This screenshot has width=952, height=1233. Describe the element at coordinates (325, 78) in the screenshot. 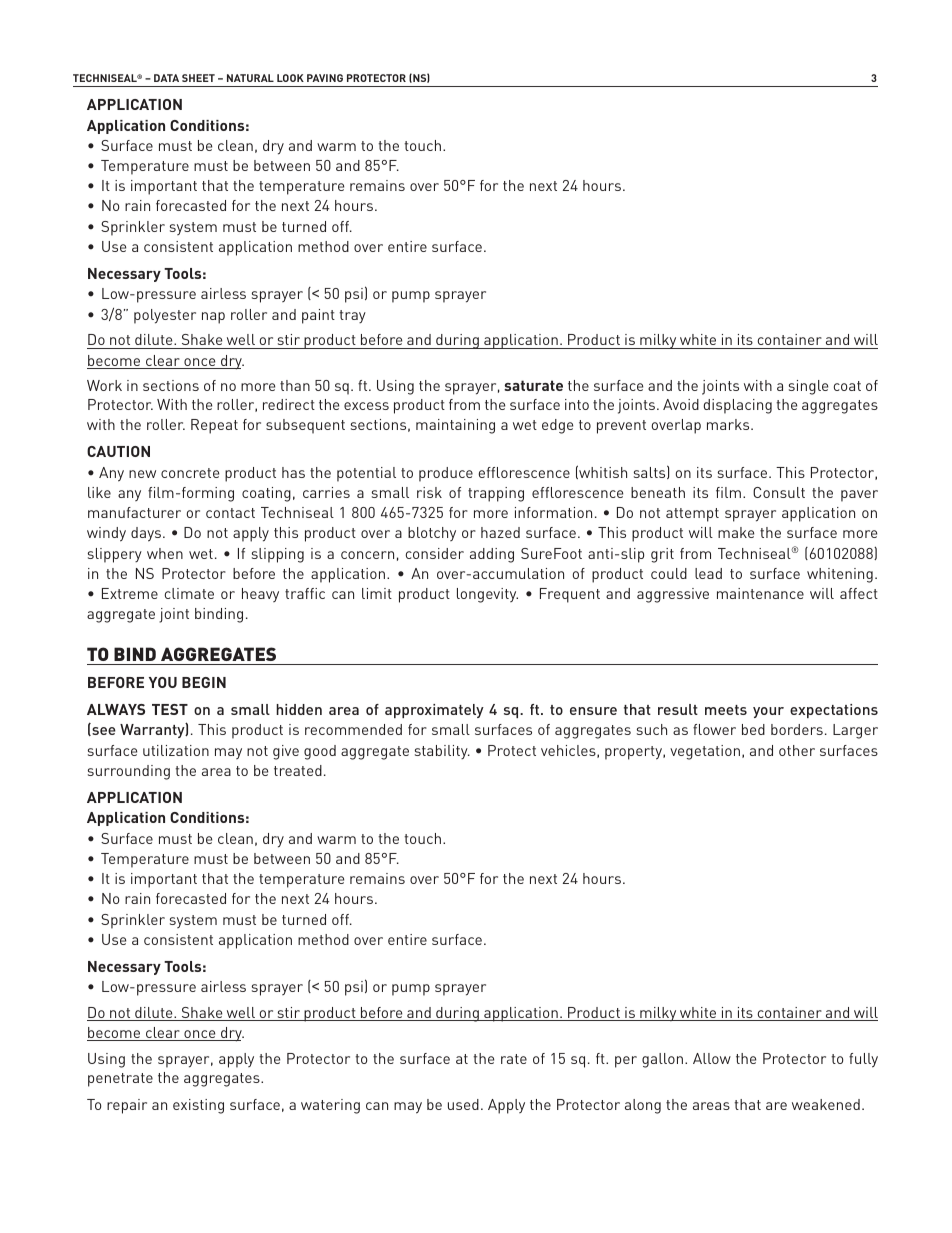

I see `PAVING` at that location.
